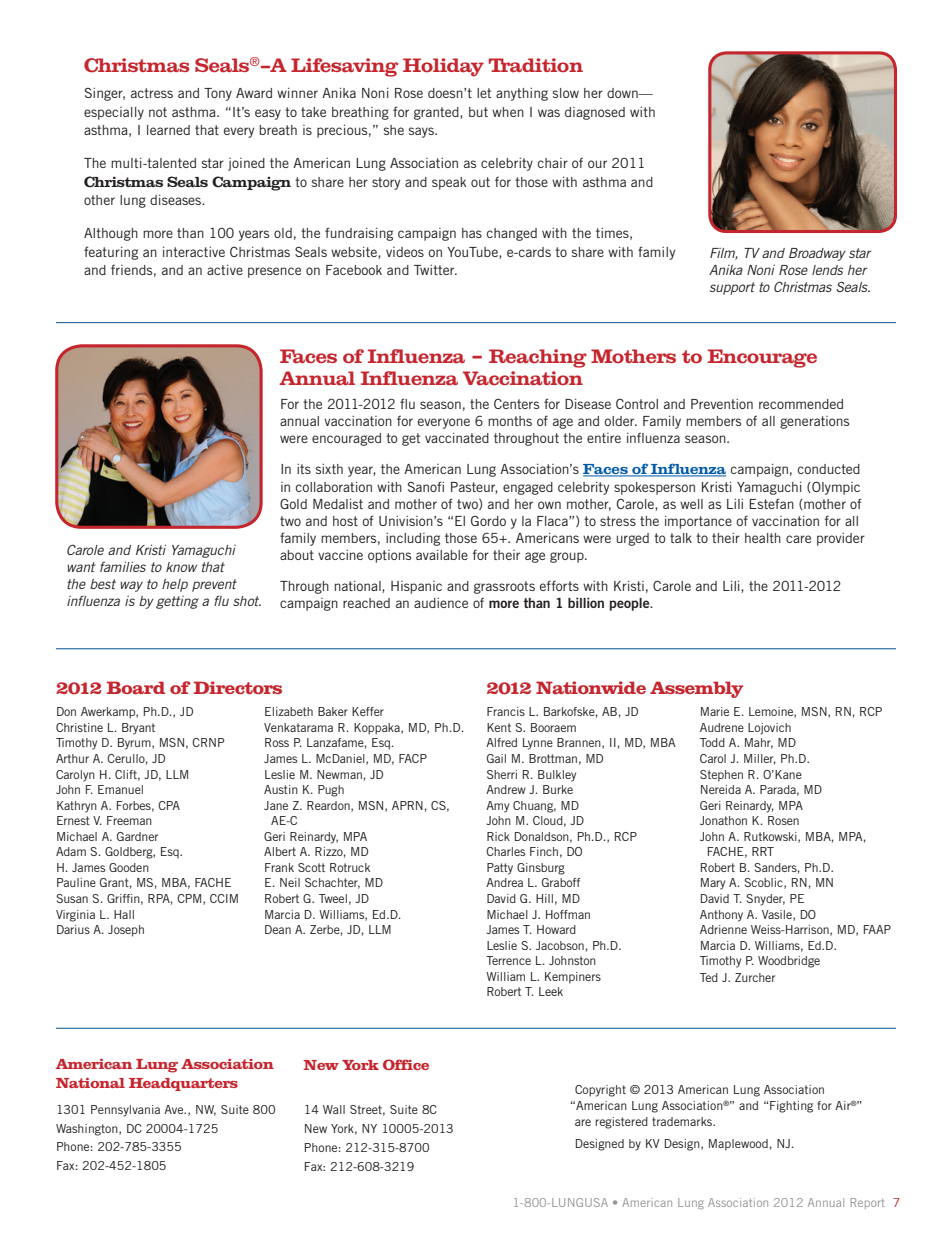  What do you see at coordinates (801, 404) in the screenshot?
I see `recommended` at bounding box center [801, 404].
